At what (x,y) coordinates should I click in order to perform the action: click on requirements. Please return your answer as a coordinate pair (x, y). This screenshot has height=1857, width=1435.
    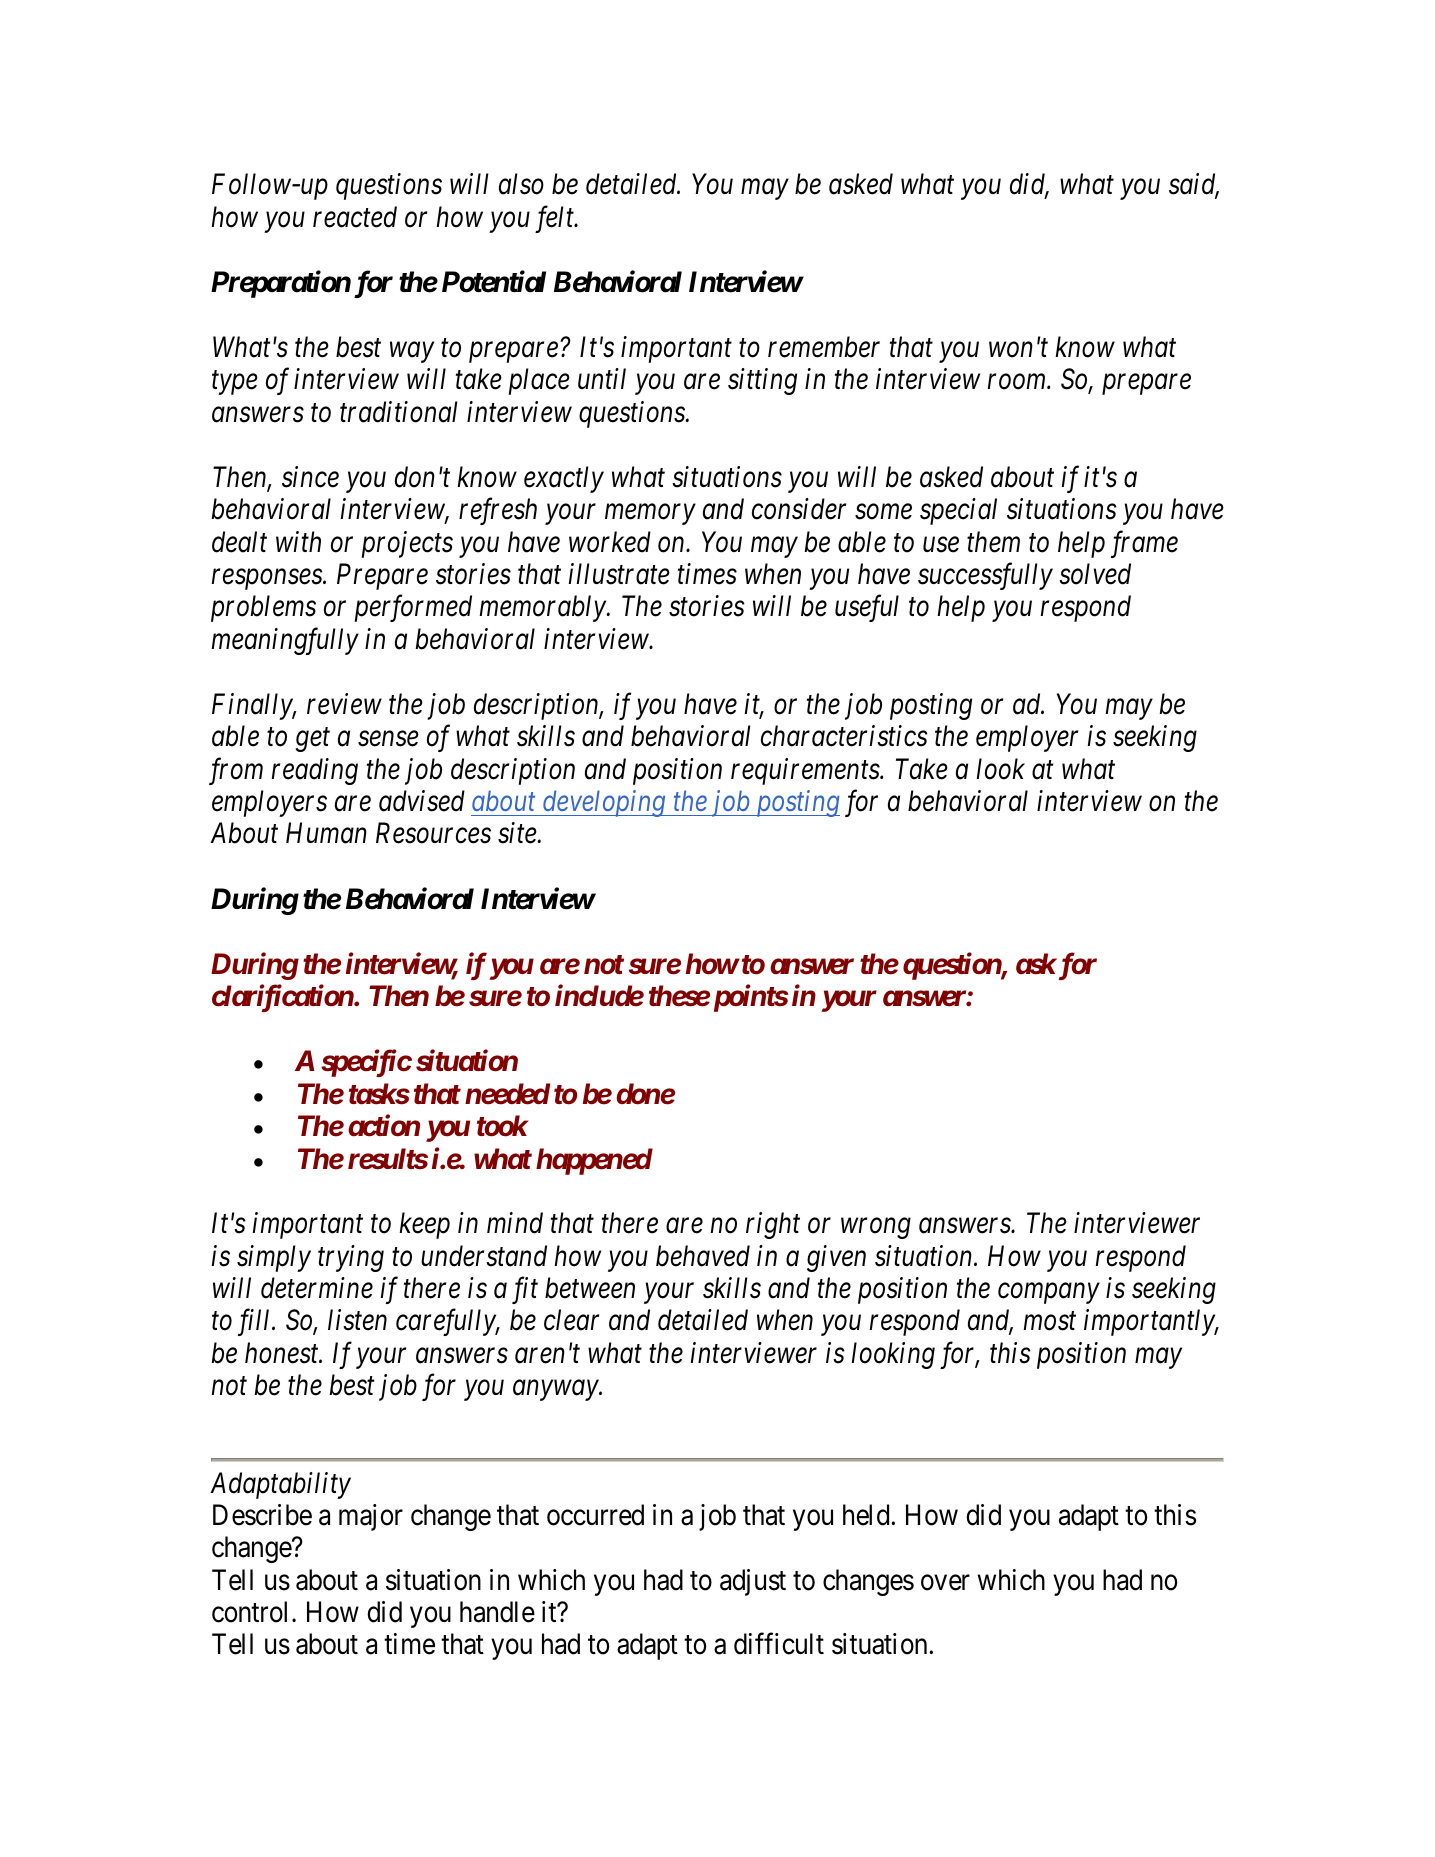
    Looking at the image, I should click on (806, 771).
